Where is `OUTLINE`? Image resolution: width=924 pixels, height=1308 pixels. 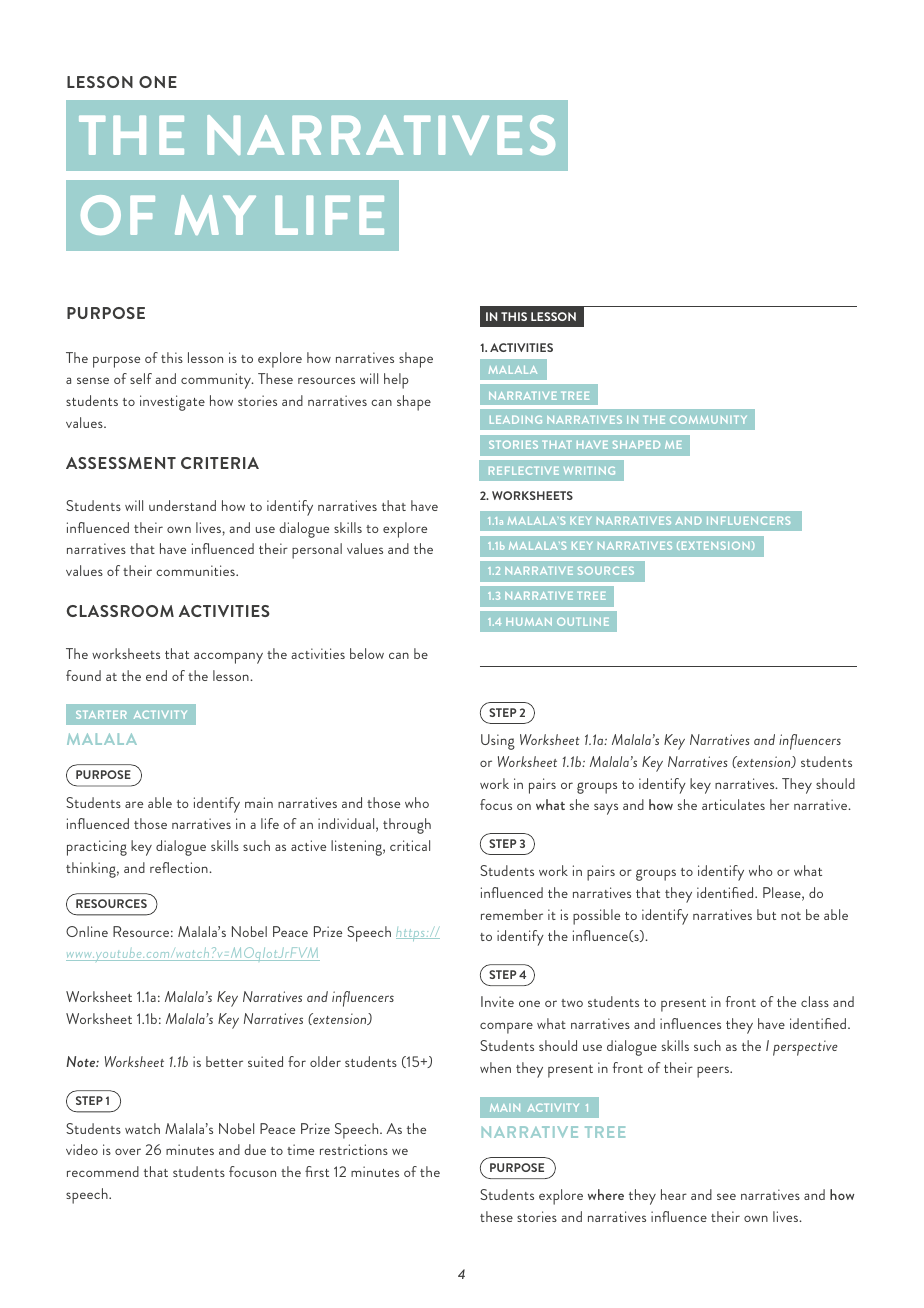
OUTLINE is located at coordinates (583, 622).
